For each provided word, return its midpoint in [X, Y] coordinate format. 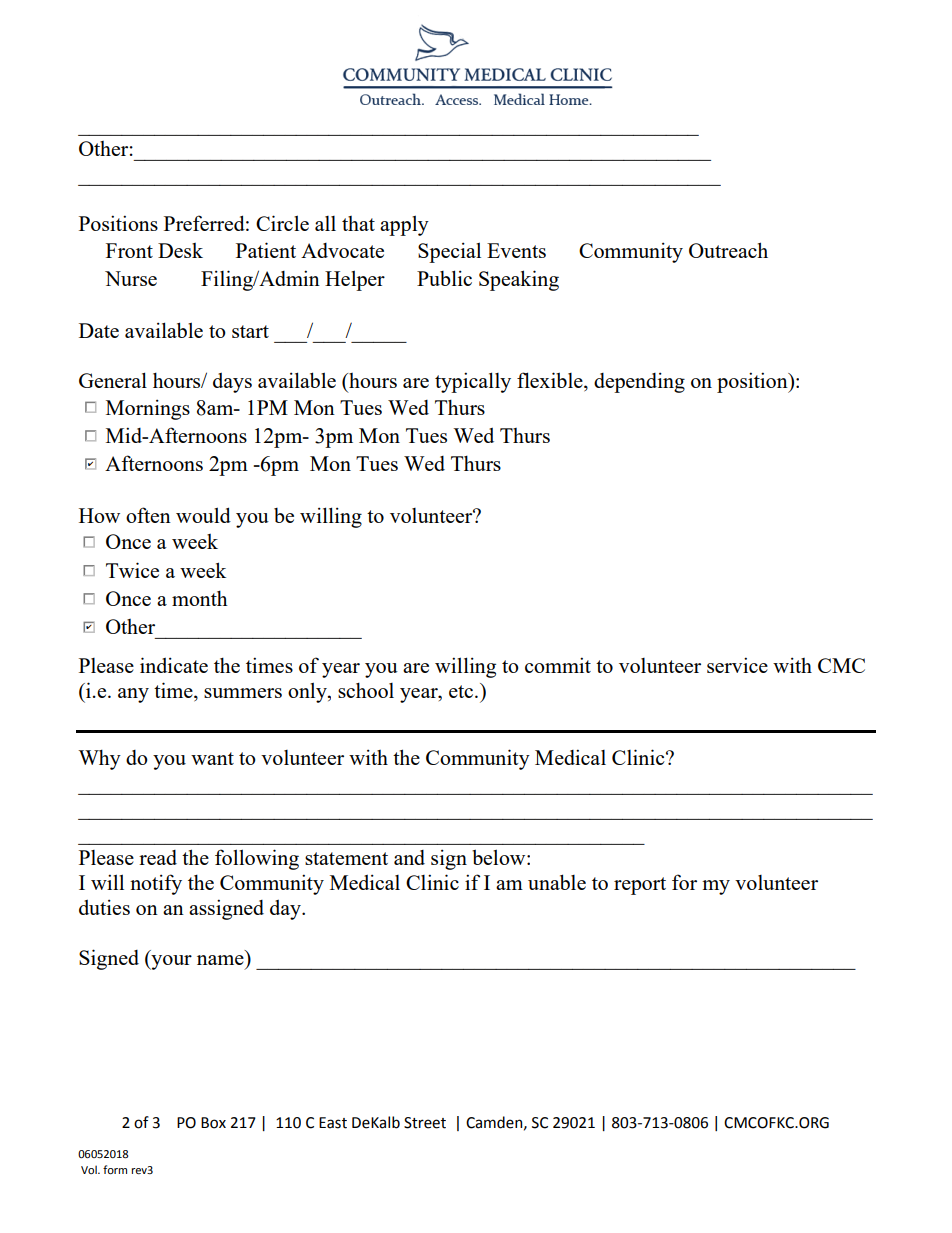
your [170, 962]
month [200, 598]
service [737, 665]
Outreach [728, 250]
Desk [180, 250]
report [640, 886]
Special [449, 252]
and [409, 857]
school [366, 690]
